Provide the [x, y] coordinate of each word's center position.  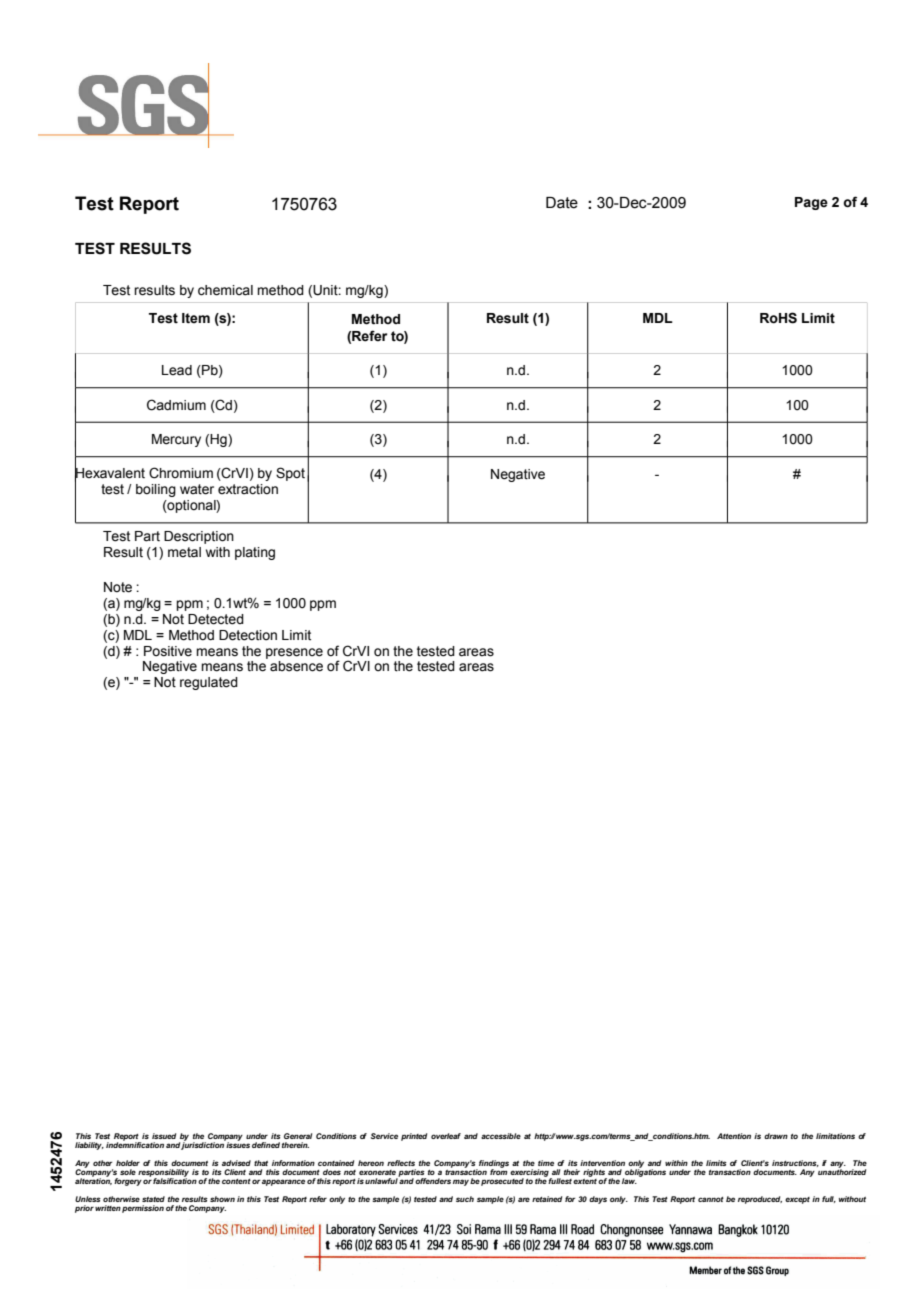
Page [811, 203]
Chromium [181, 473]
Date [562, 203]
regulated [209, 683]
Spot [290, 474]
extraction [248, 489]
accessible [501, 1136]
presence [294, 653]
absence [296, 666]
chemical [225, 290]
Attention [734, 1136]
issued [164, 1136]
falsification [175, 1180]
